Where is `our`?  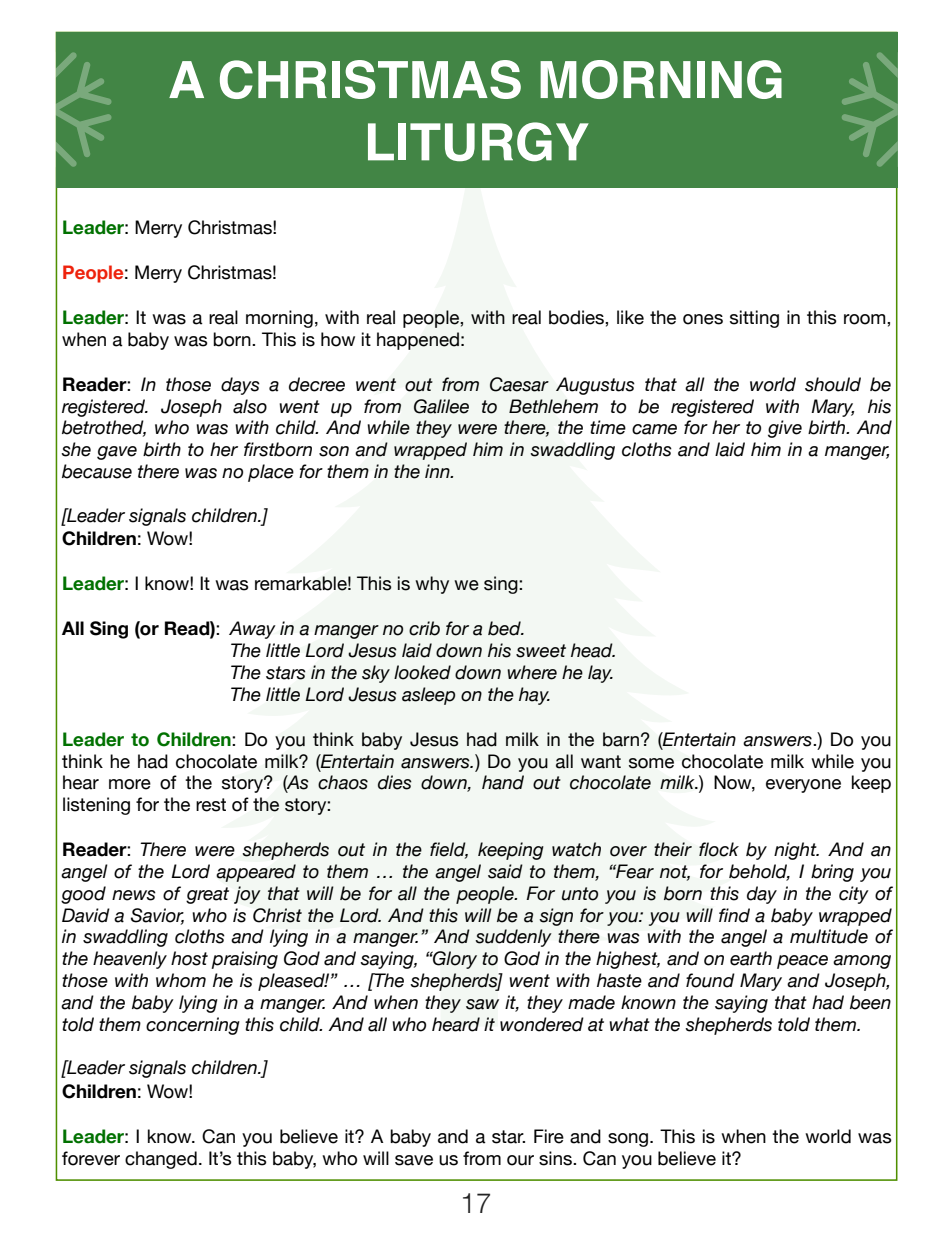 our is located at coordinates (520, 1160).
